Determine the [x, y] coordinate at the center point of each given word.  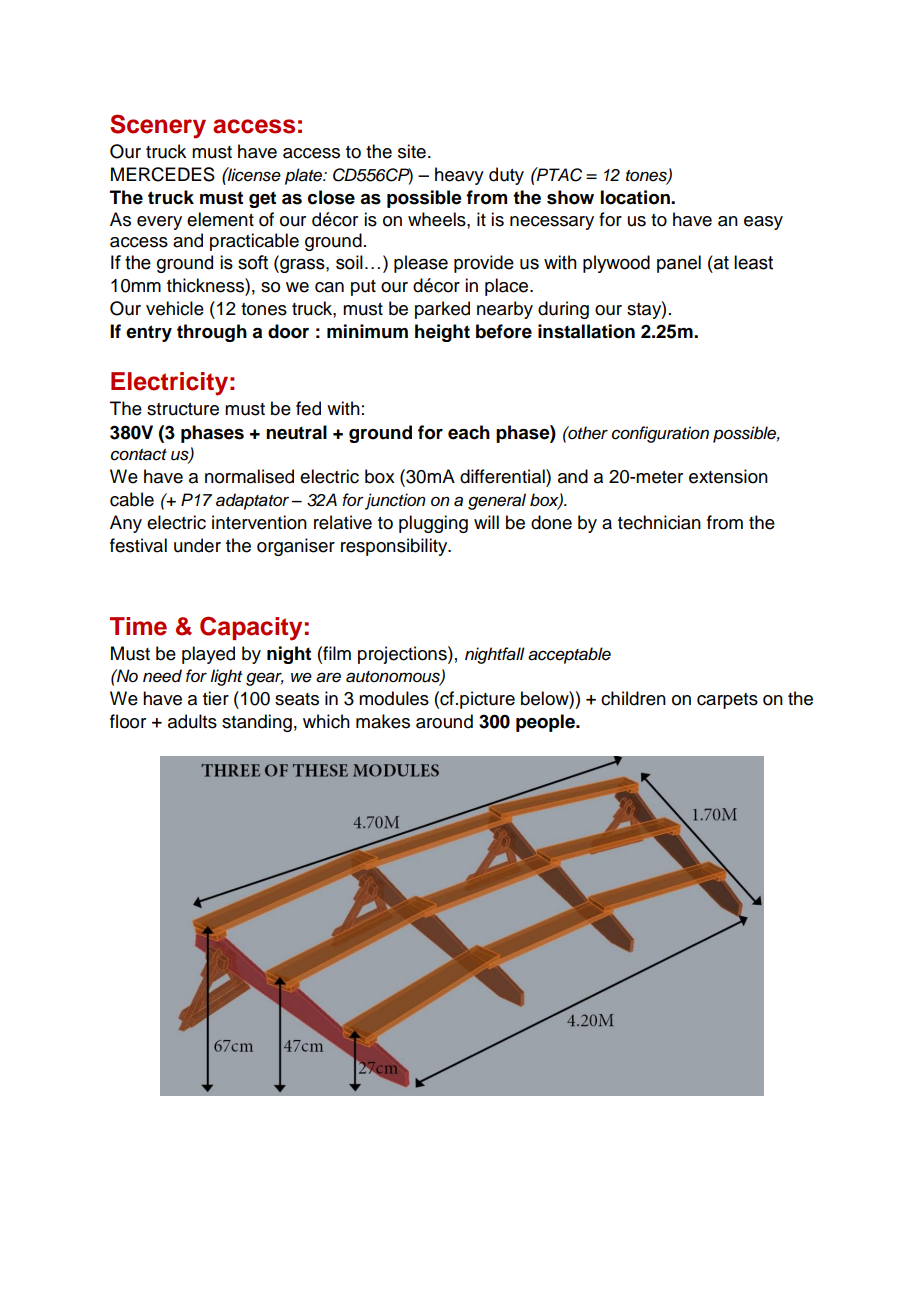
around [444, 721]
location [636, 197]
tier [216, 698]
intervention [259, 522]
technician [659, 522]
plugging [433, 524]
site [412, 151]
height [442, 333]
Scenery [158, 126]
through [212, 333]
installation [586, 331]
